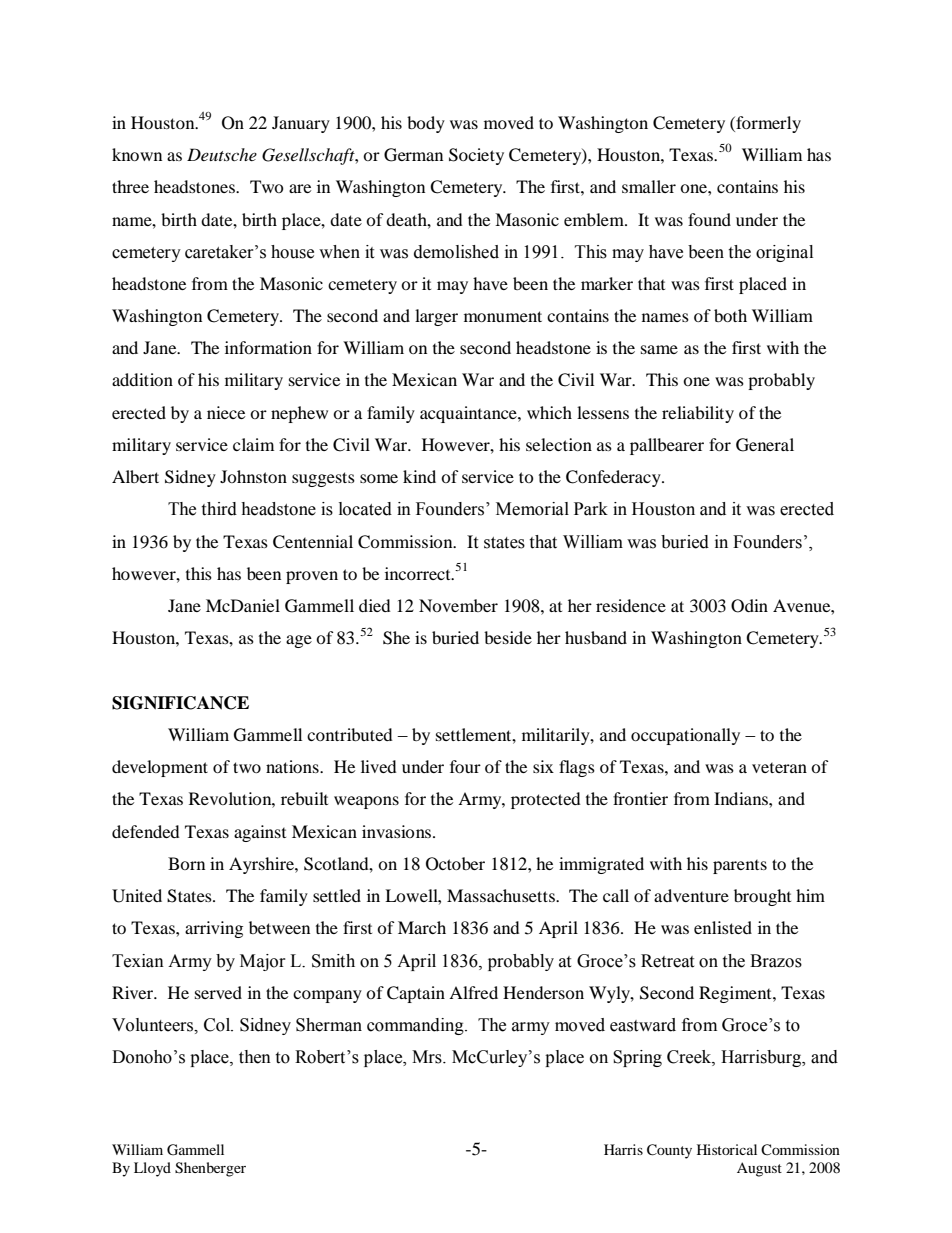 Image resolution: width=952 pixels, height=1233 pixels. What do you see at coordinates (723, 927) in the image?
I see `enlisted` at bounding box center [723, 927].
